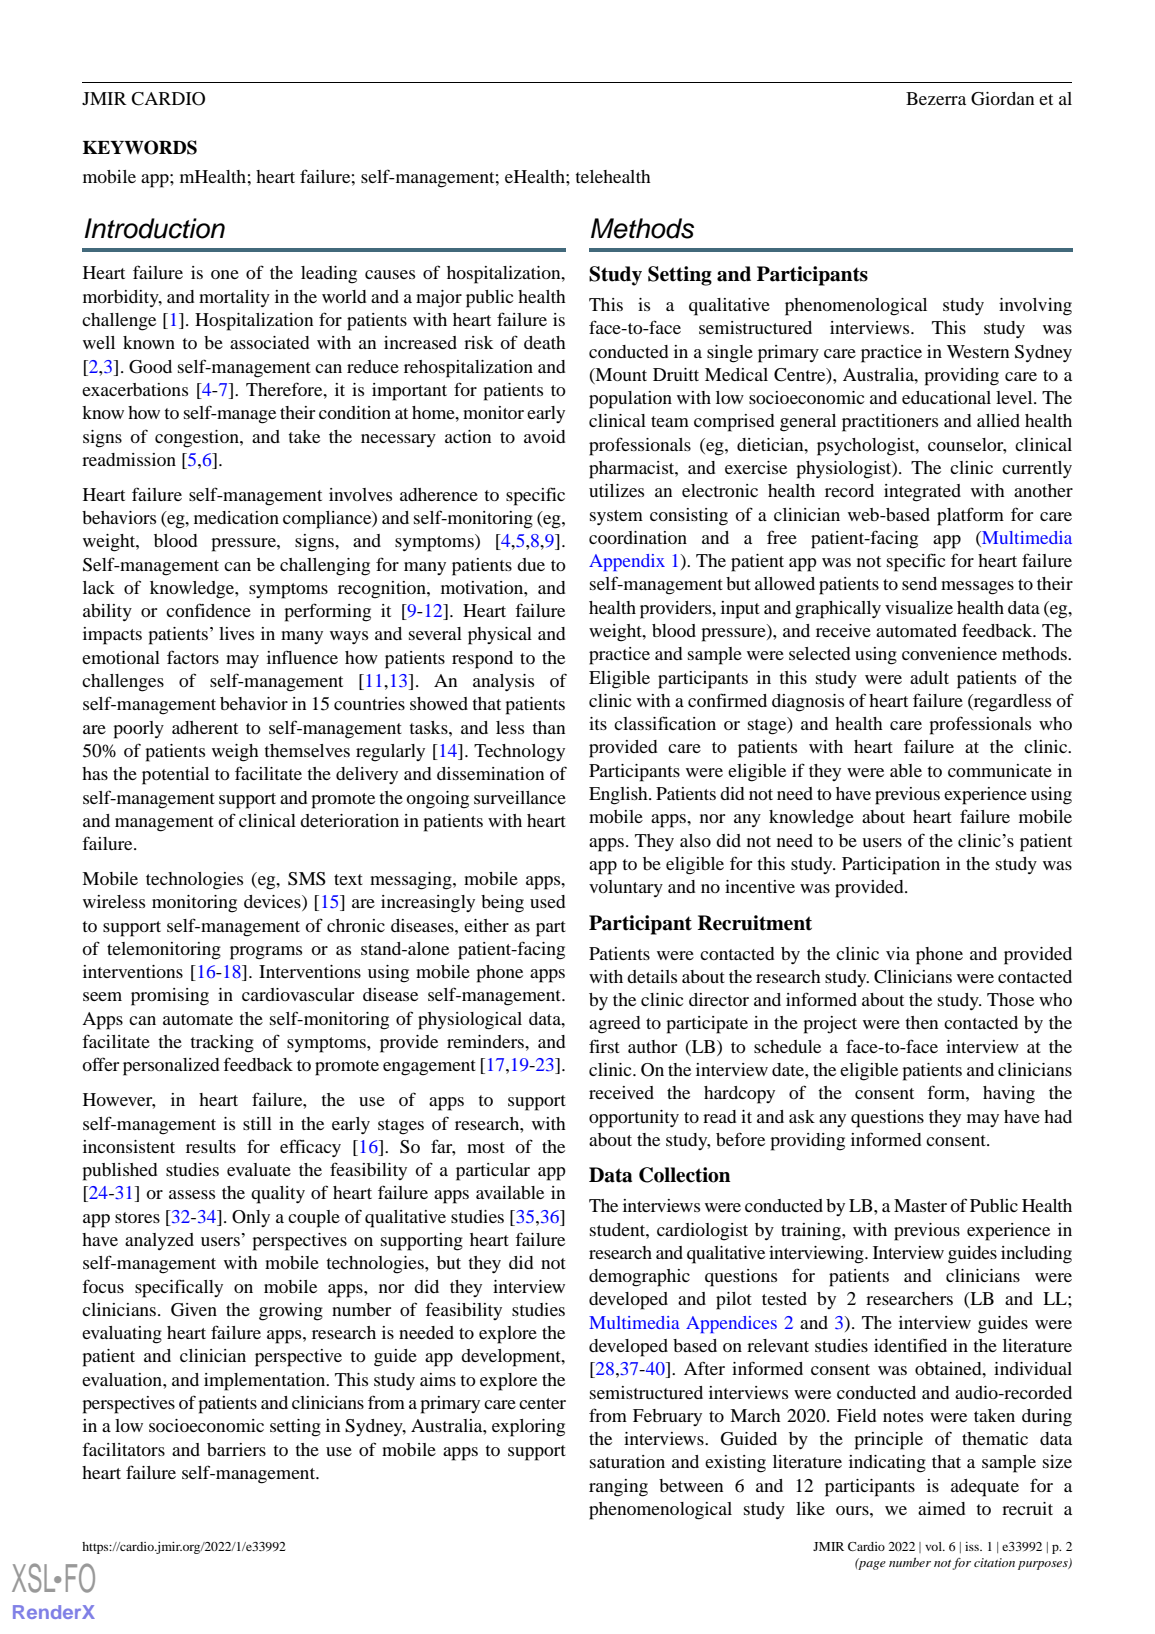 This screenshot has height=1634, width=1155. Describe the element at coordinates (154, 228) in the screenshot. I see `Introduction` at that location.
